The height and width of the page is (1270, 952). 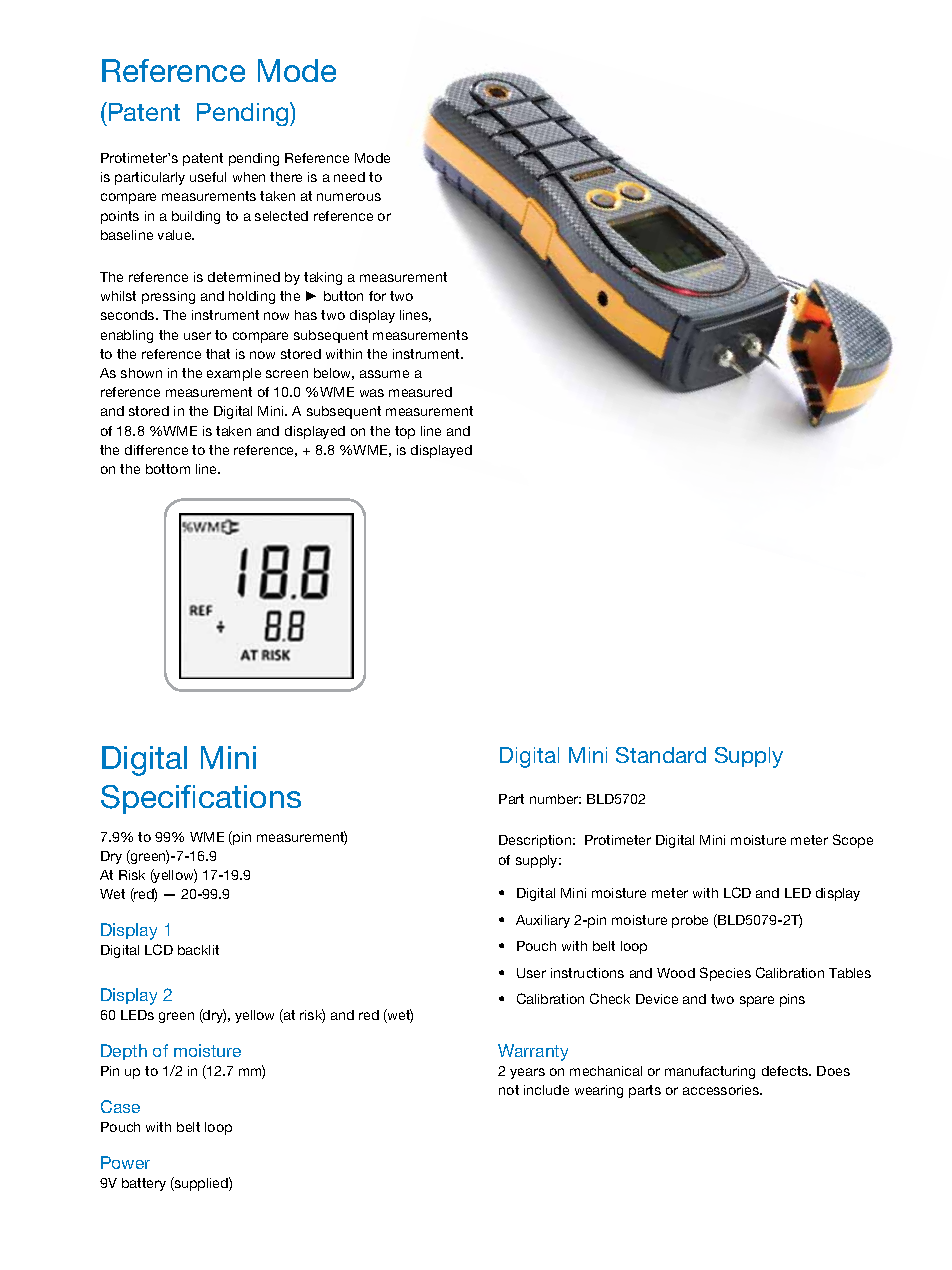 I want to click on numerous, so click(x=349, y=197).
